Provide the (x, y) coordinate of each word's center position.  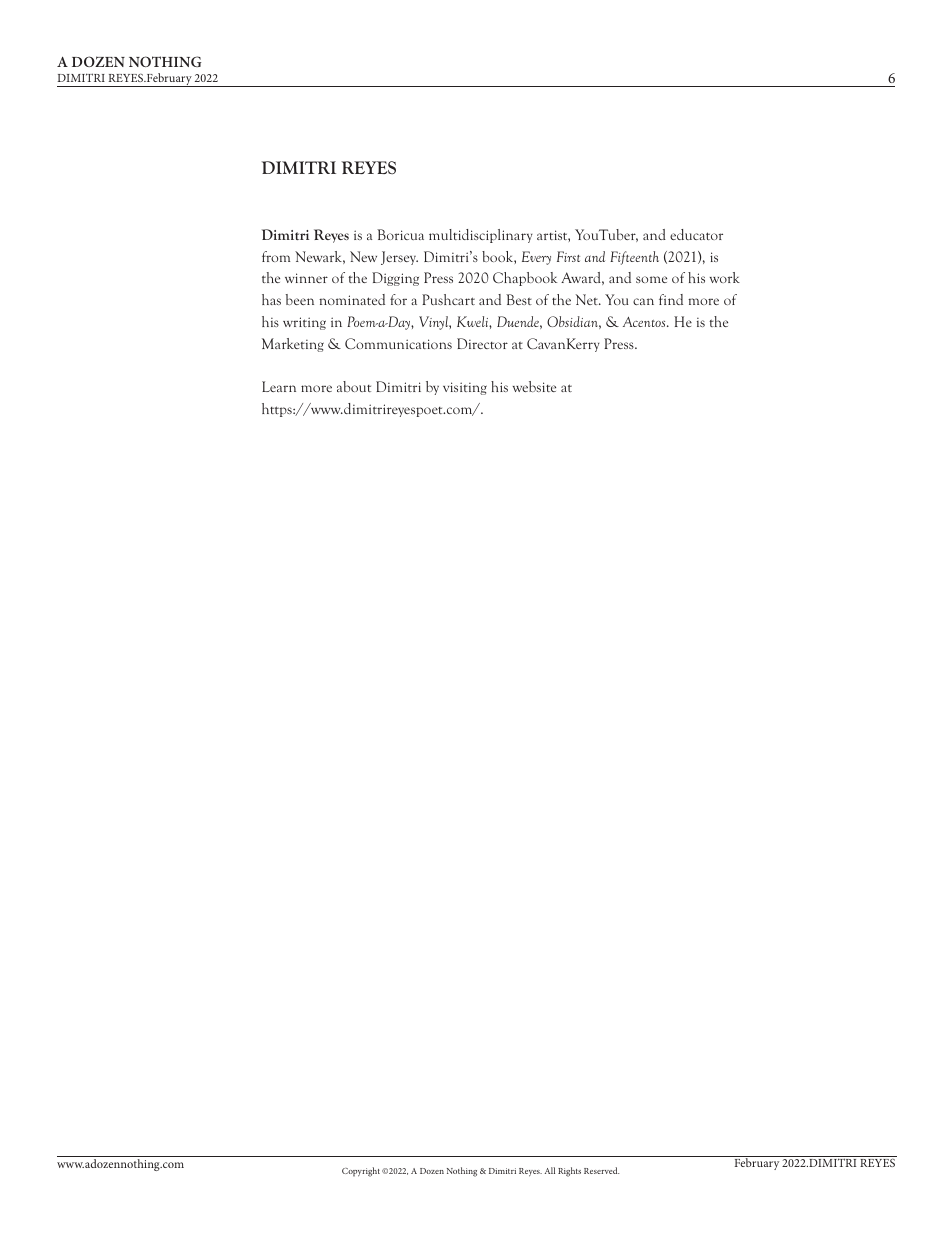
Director (482, 343)
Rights (569, 1172)
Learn (279, 386)
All (550, 1170)
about (354, 386)
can (643, 301)
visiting (465, 388)
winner (306, 278)
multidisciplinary (481, 236)
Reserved (601, 1170)
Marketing (293, 345)
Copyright (361, 1172)
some (651, 279)
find (671, 299)
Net (588, 299)
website (534, 386)
